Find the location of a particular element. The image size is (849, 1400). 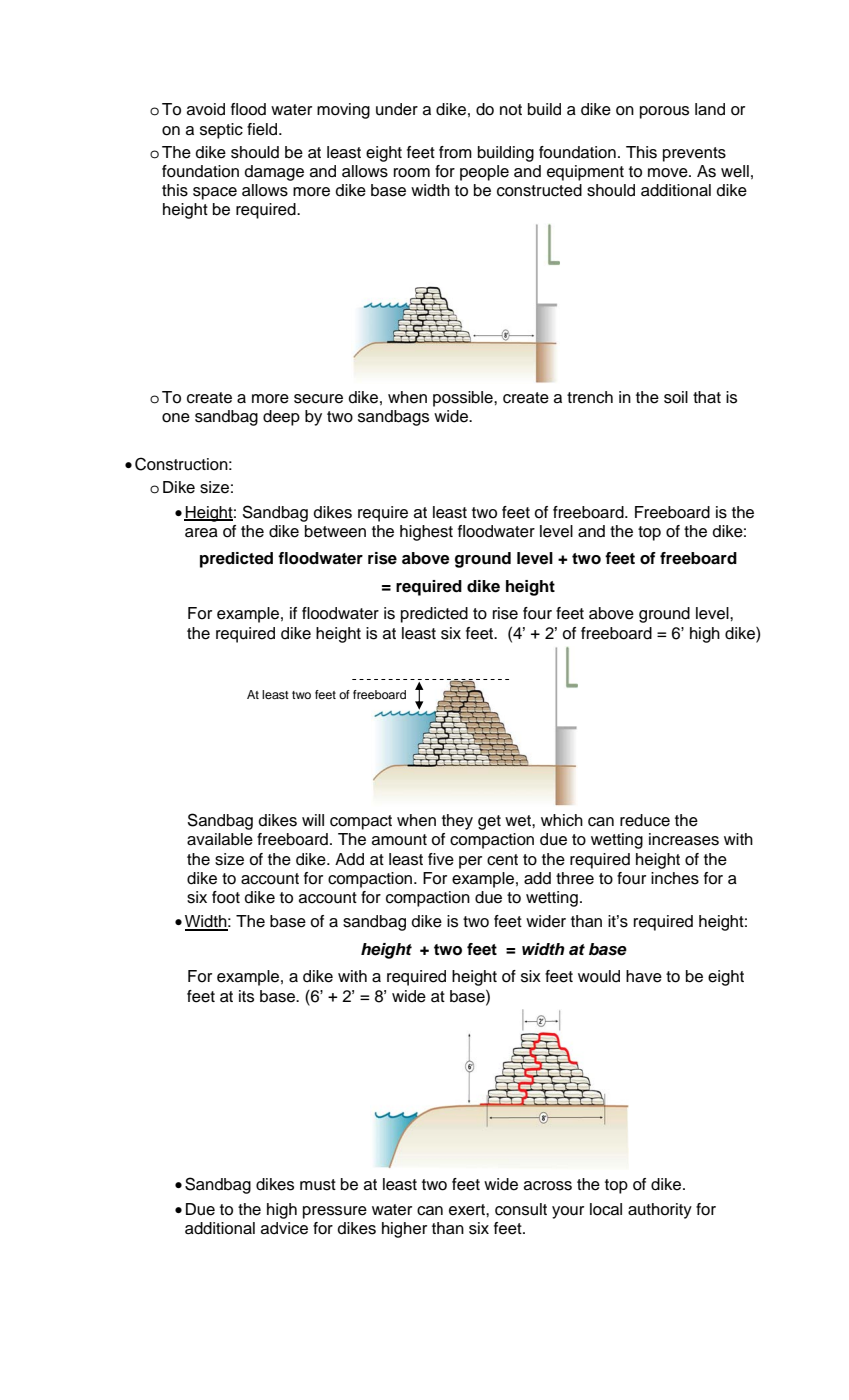

prevents is located at coordinates (694, 154).
